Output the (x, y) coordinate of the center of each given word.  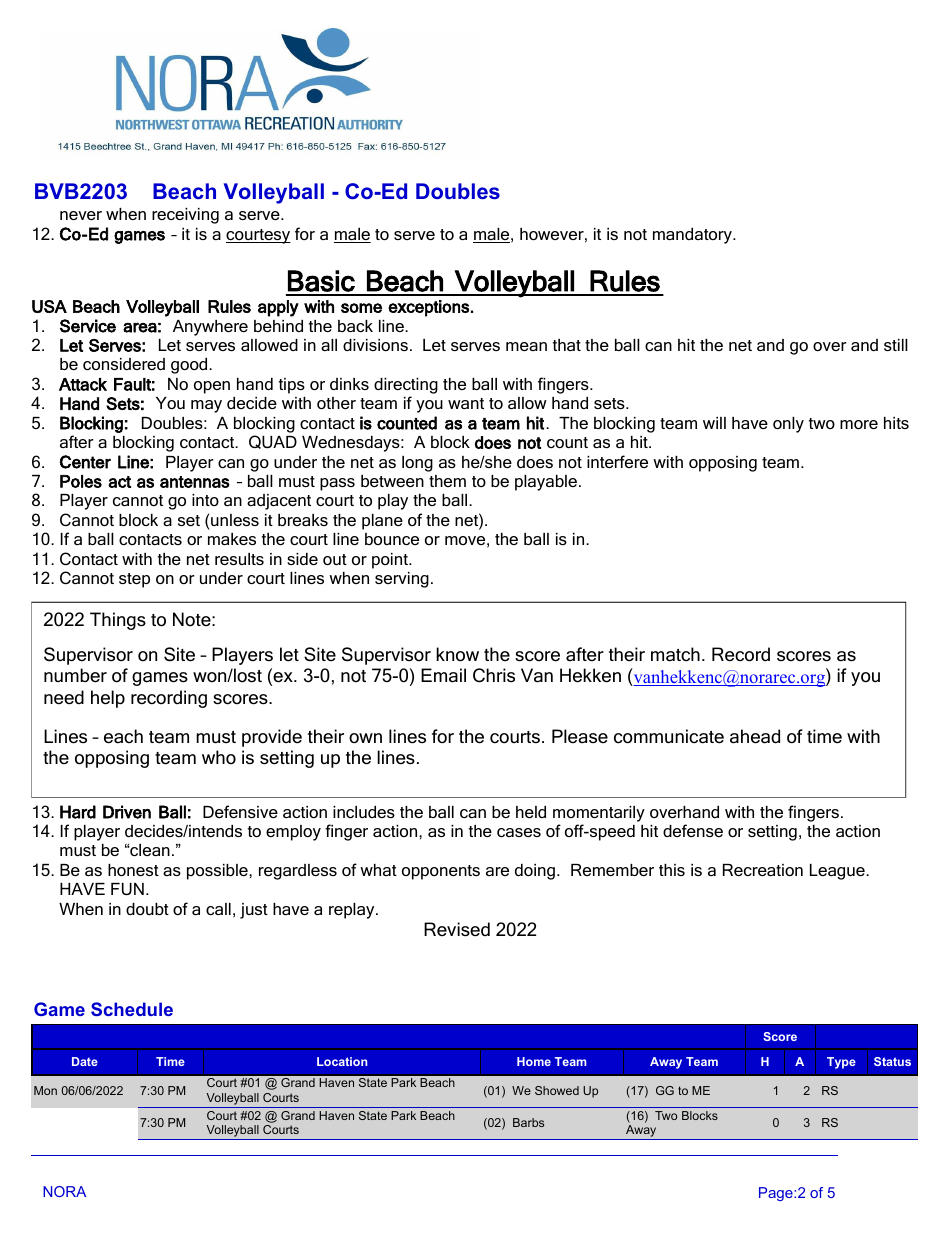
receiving (185, 216)
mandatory (693, 236)
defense (693, 830)
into (205, 500)
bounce (392, 539)
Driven (127, 812)
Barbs (528, 1122)
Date (85, 1061)
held (531, 812)
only (788, 425)
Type (841, 1063)
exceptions (428, 308)
